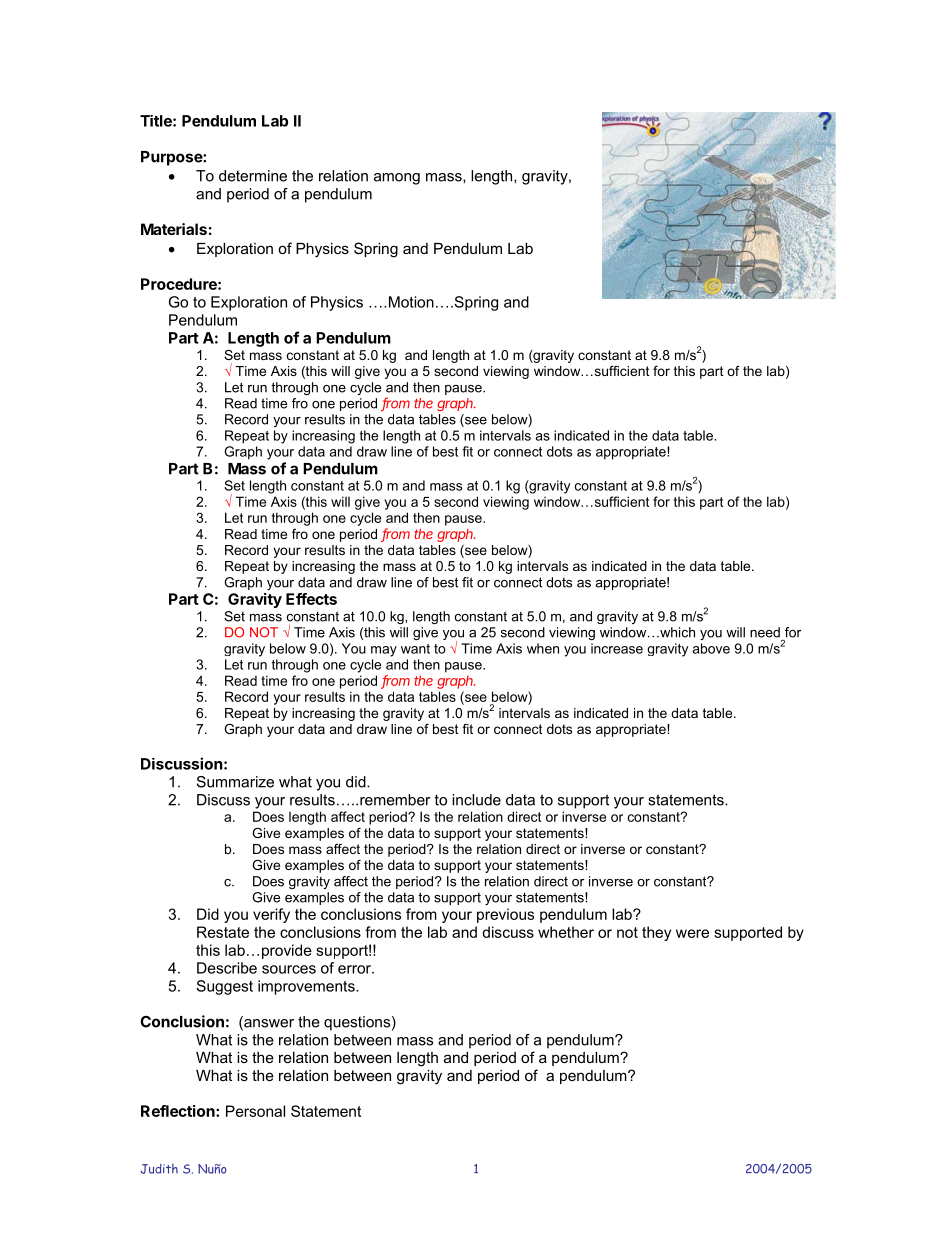 The image size is (952, 1233). I want to click on Materials, so click(174, 229).
